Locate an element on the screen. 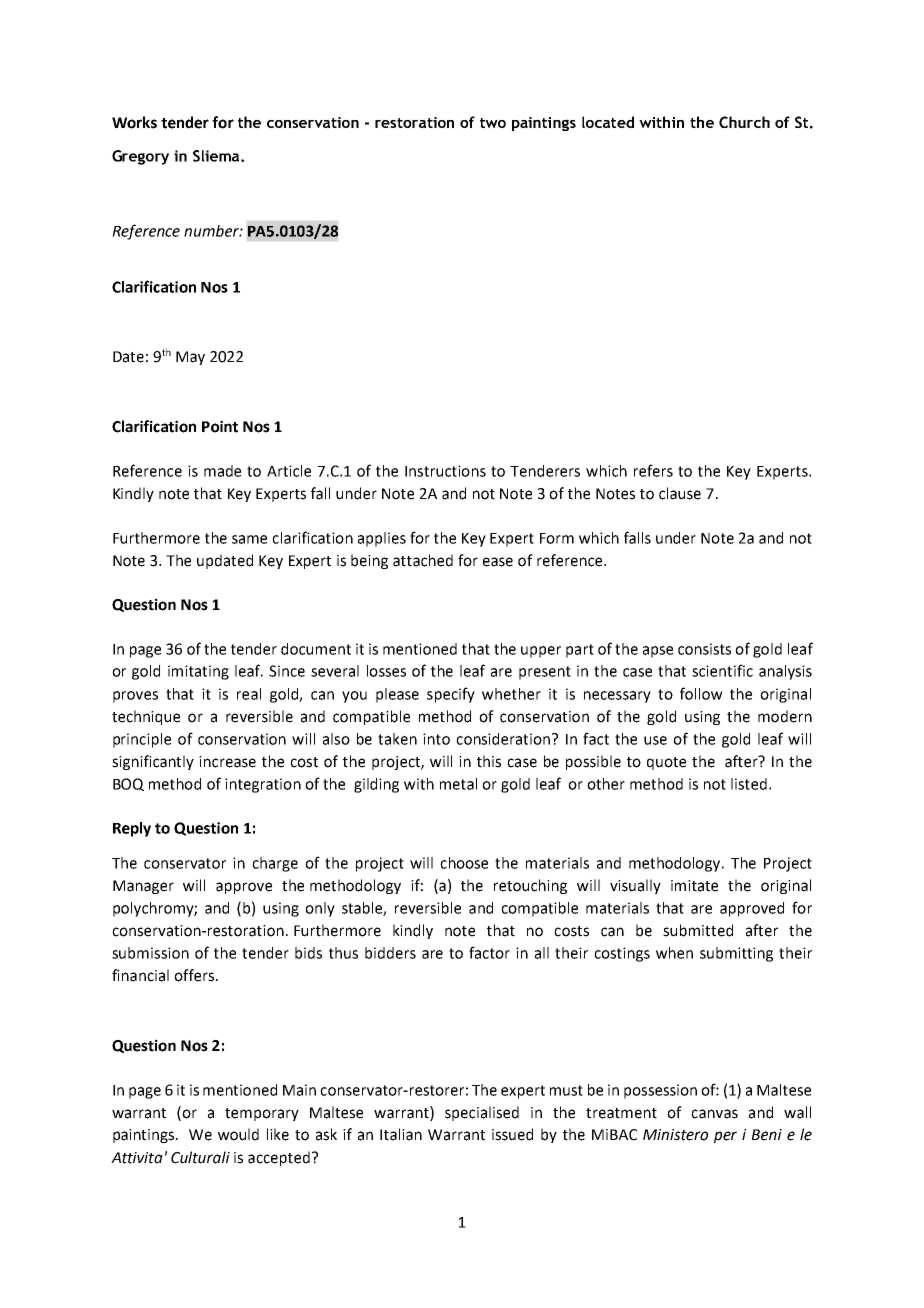  imitating is located at coordinates (198, 672).
